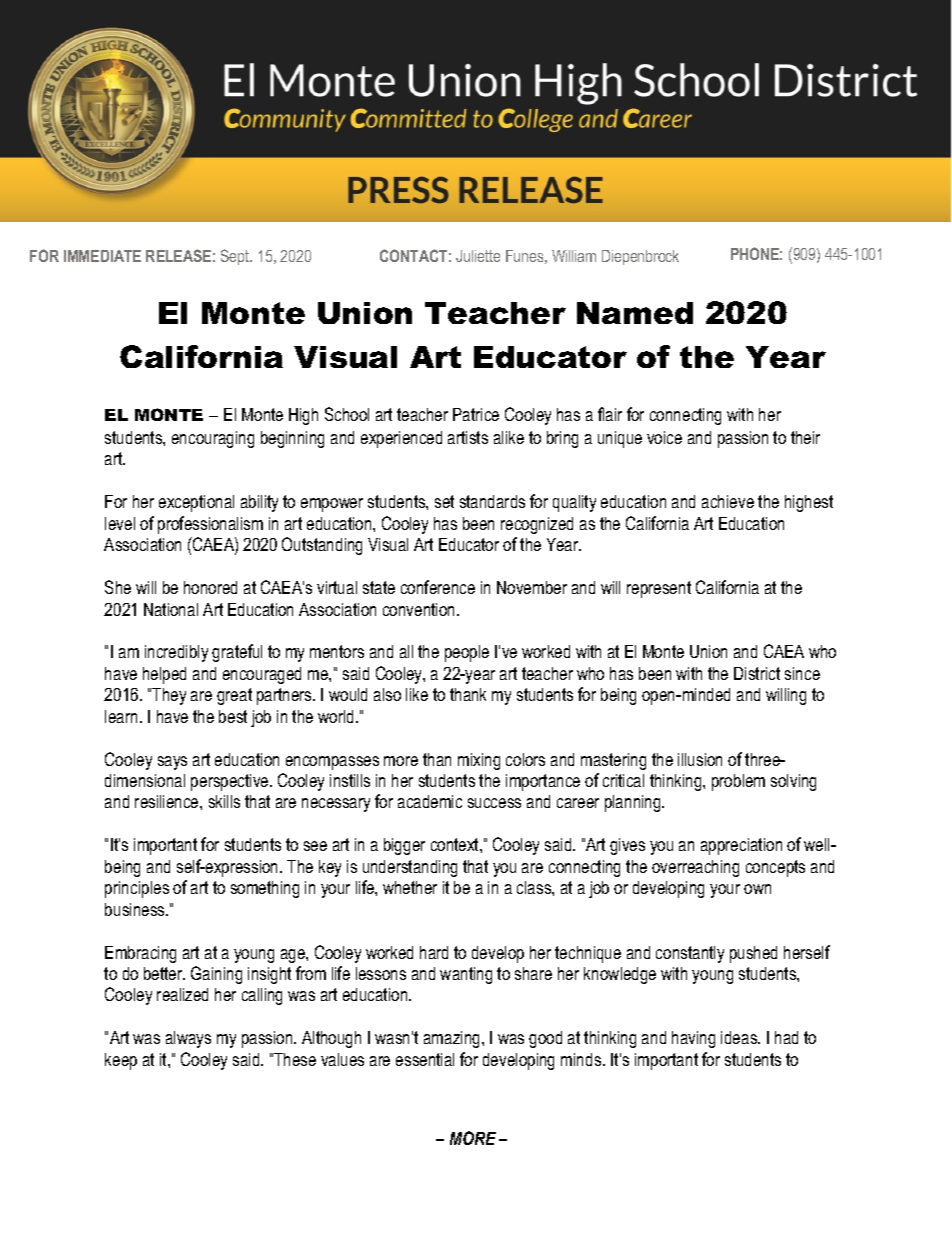 Image resolution: width=952 pixels, height=1233 pixels. What do you see at coordinates (738, 782) in the document?
I see `problem` at bounding box center [738, 782].
